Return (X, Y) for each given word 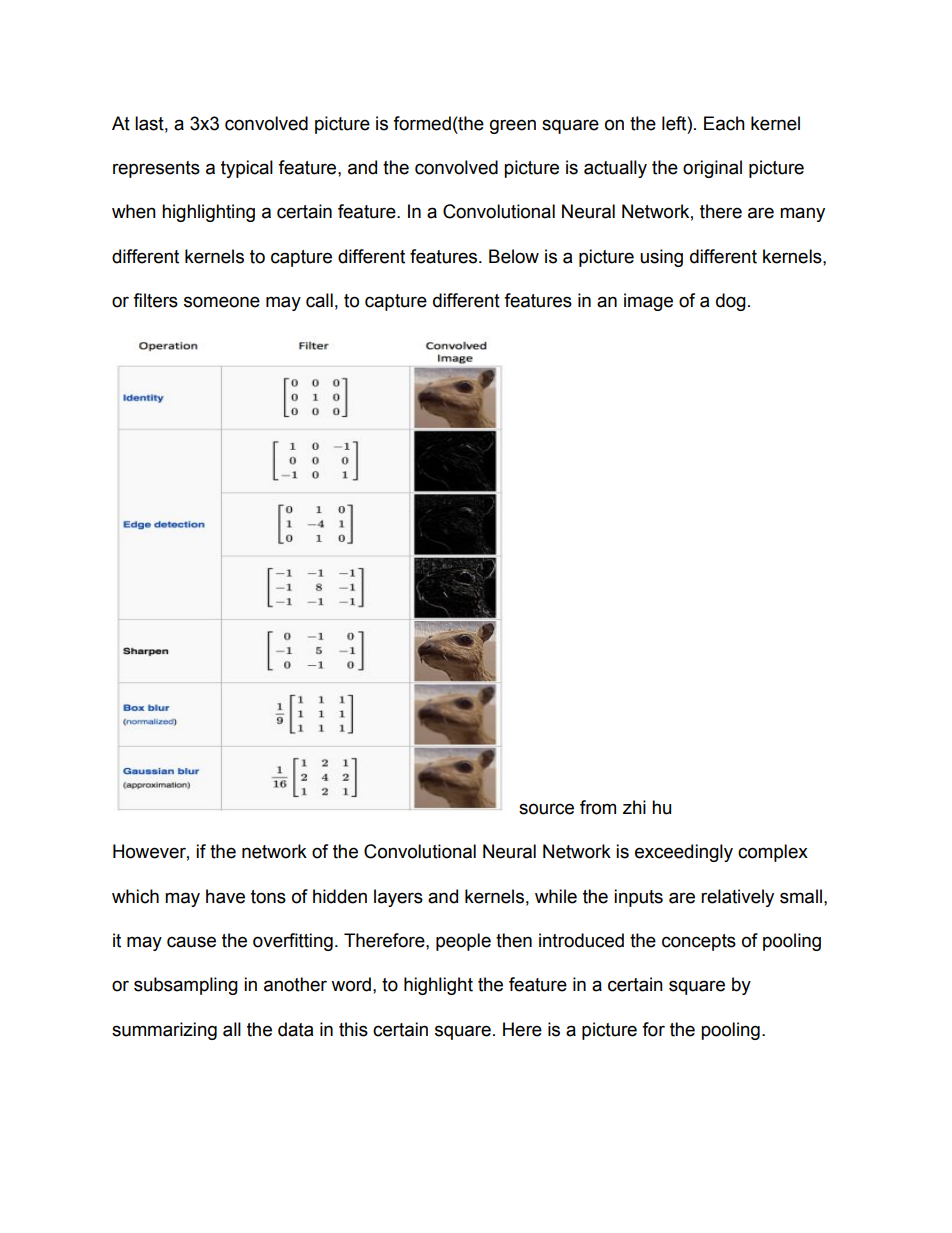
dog (731, 302)
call (319, 300)
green (513, 126)
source (546, 809)
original (712, 169)
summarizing (164, 1031)
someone (222, 302)
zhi (634, 807)
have (225, 896)
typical (247, 169)
